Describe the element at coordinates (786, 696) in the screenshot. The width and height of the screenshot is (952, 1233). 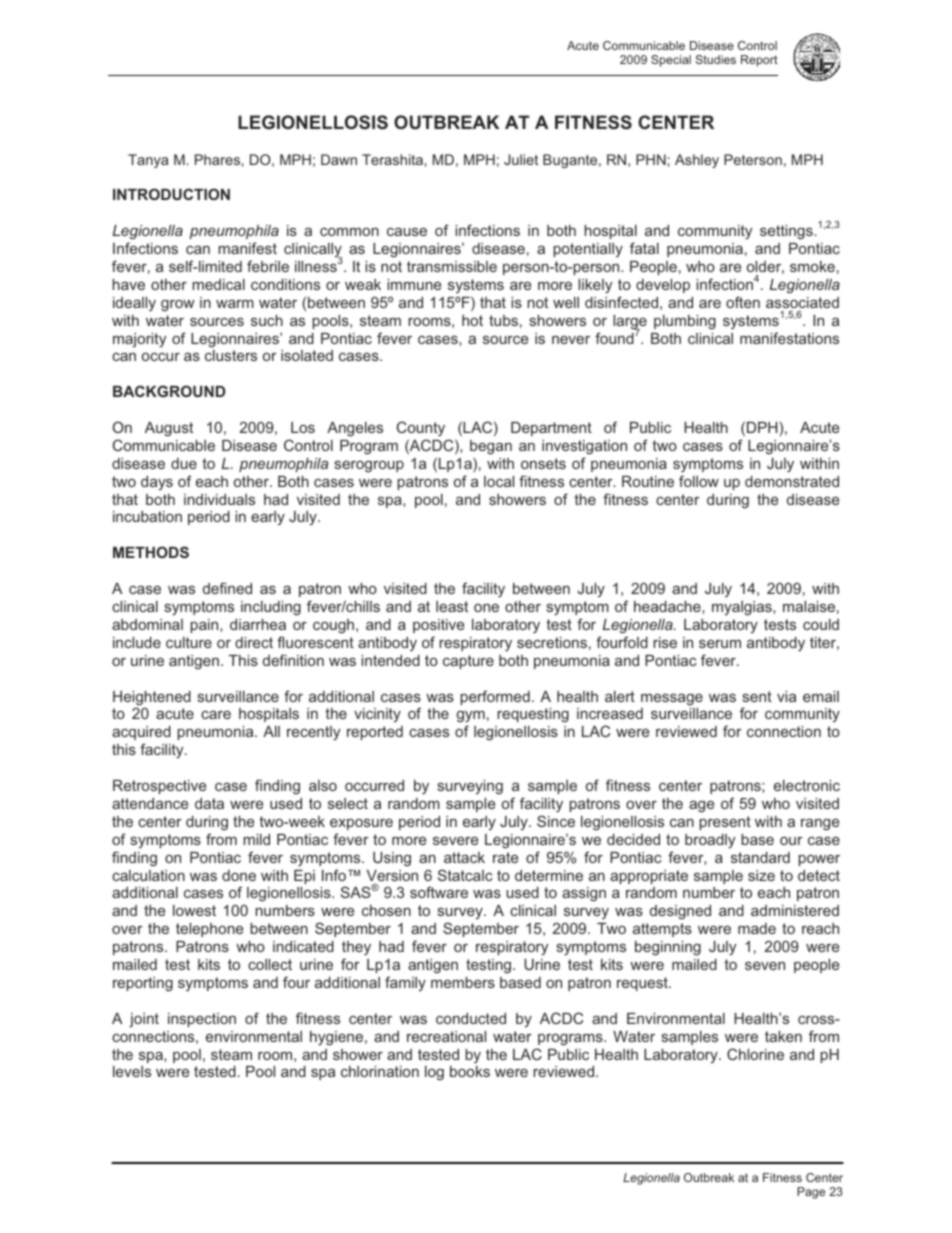
I see `via` at that location.
